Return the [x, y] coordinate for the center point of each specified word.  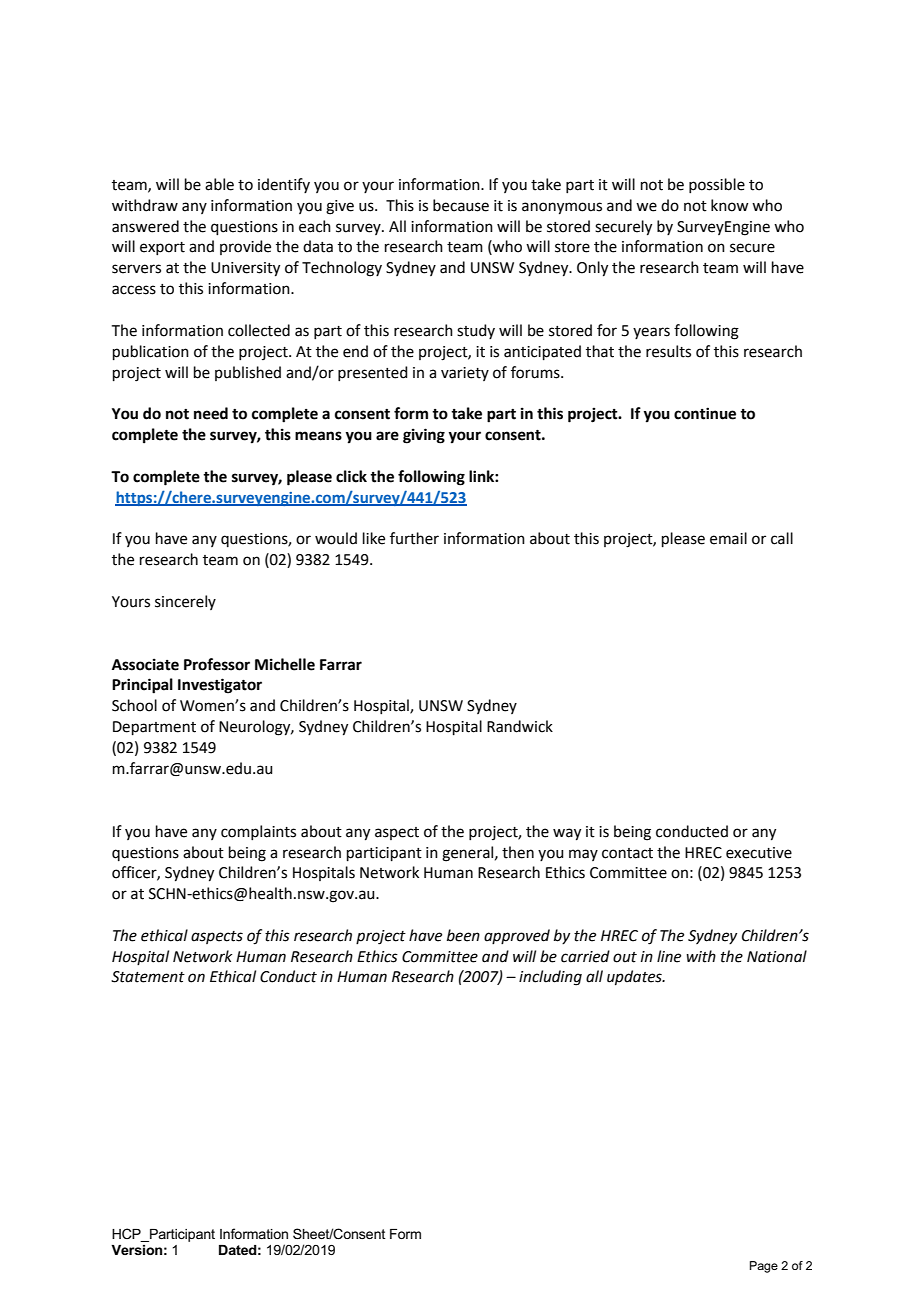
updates [635, 977]
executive [759, 853]
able [219, 184]
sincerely [185, 602]
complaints [258, 832]
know [730, 205]
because [461, 205]
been [463, 935]
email [728, 538]
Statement [148, 977]
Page [764, 1267]
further [414, 538]
